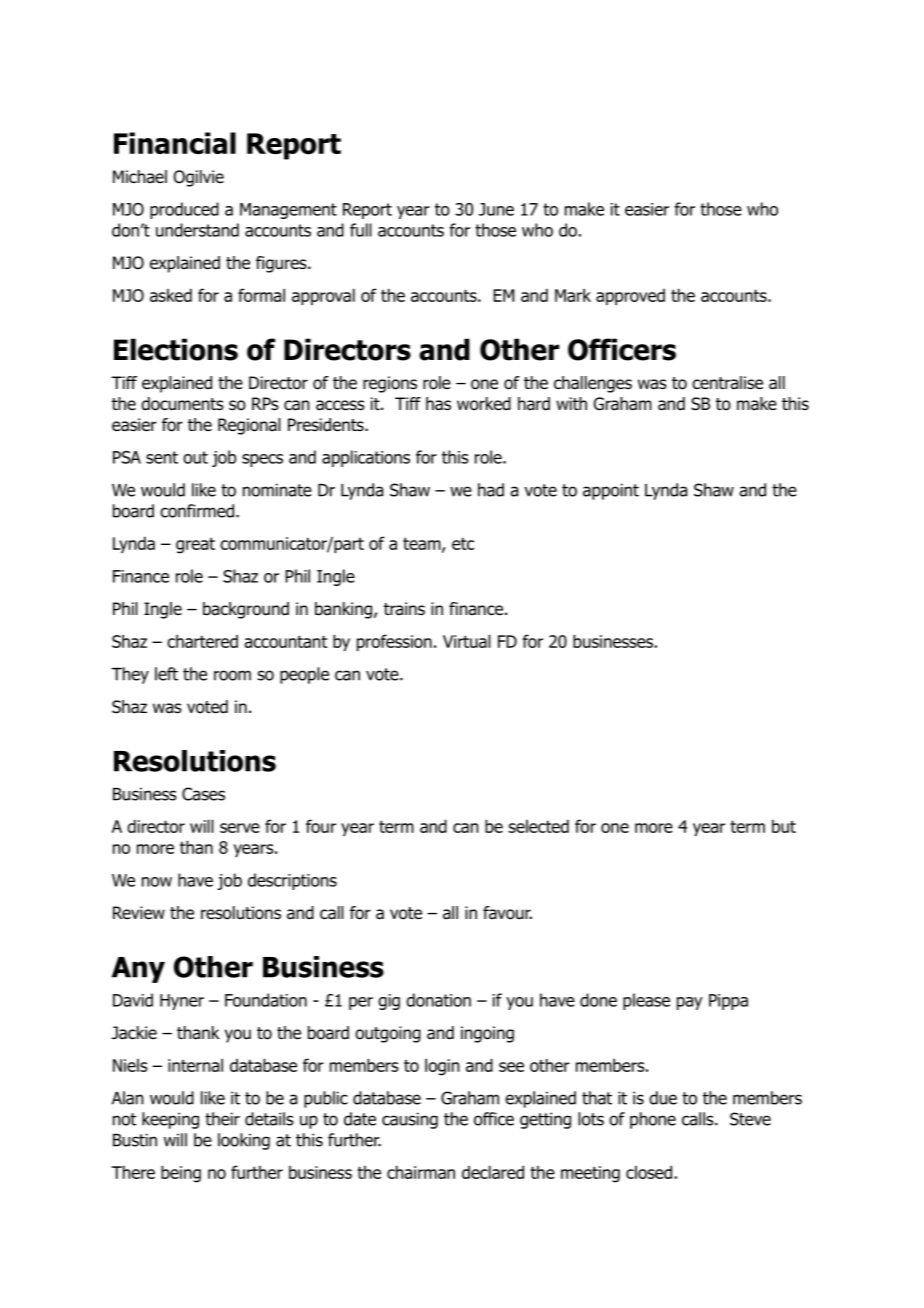  Describe the element at coordinates (202, 641) in the document. I see `chartered` at that location.
